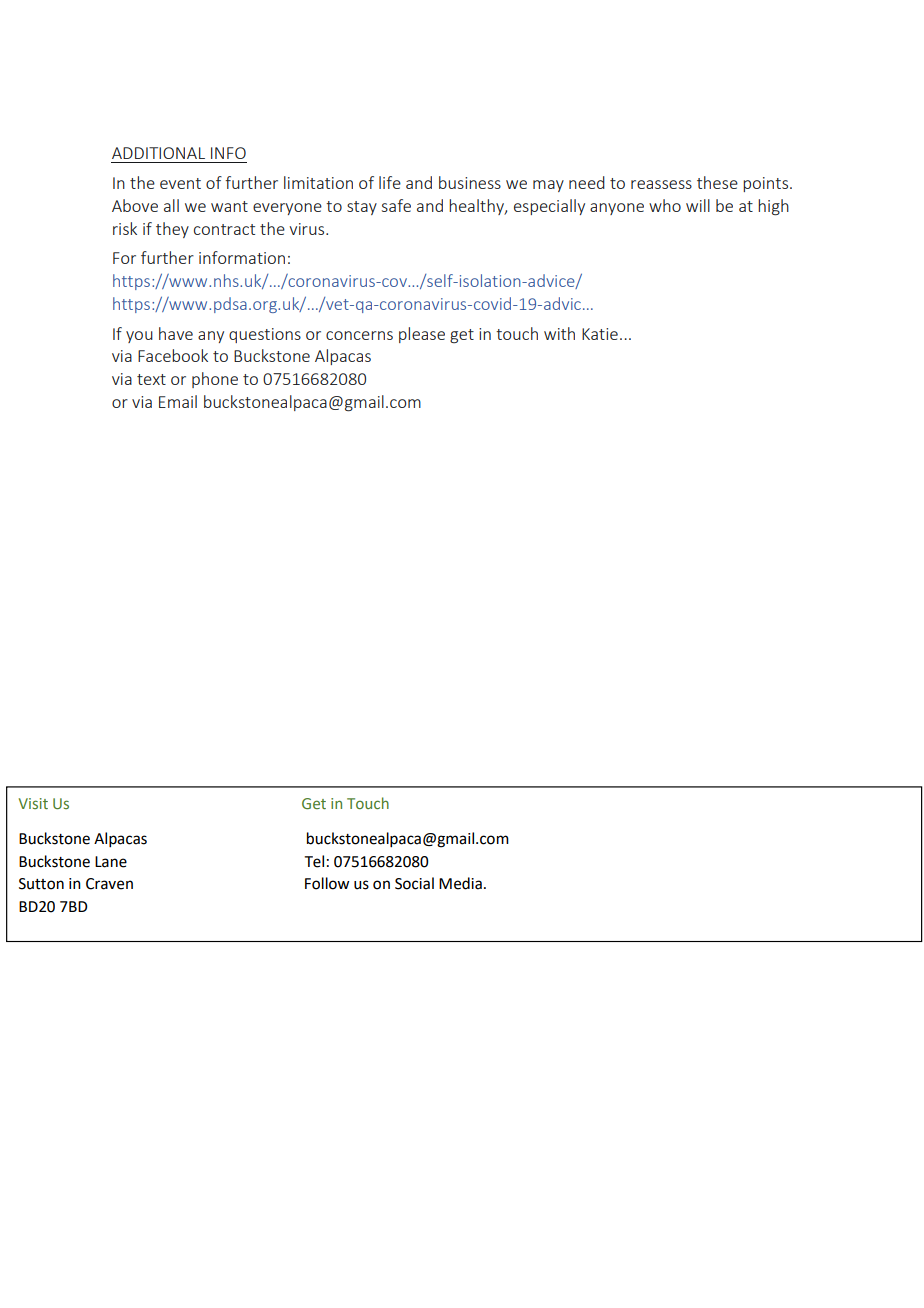 The height and width of the screenshot is (1308, 924). Describe the element at coordinates (111, 862) in the screenshot. I see `Lane` at that location.
